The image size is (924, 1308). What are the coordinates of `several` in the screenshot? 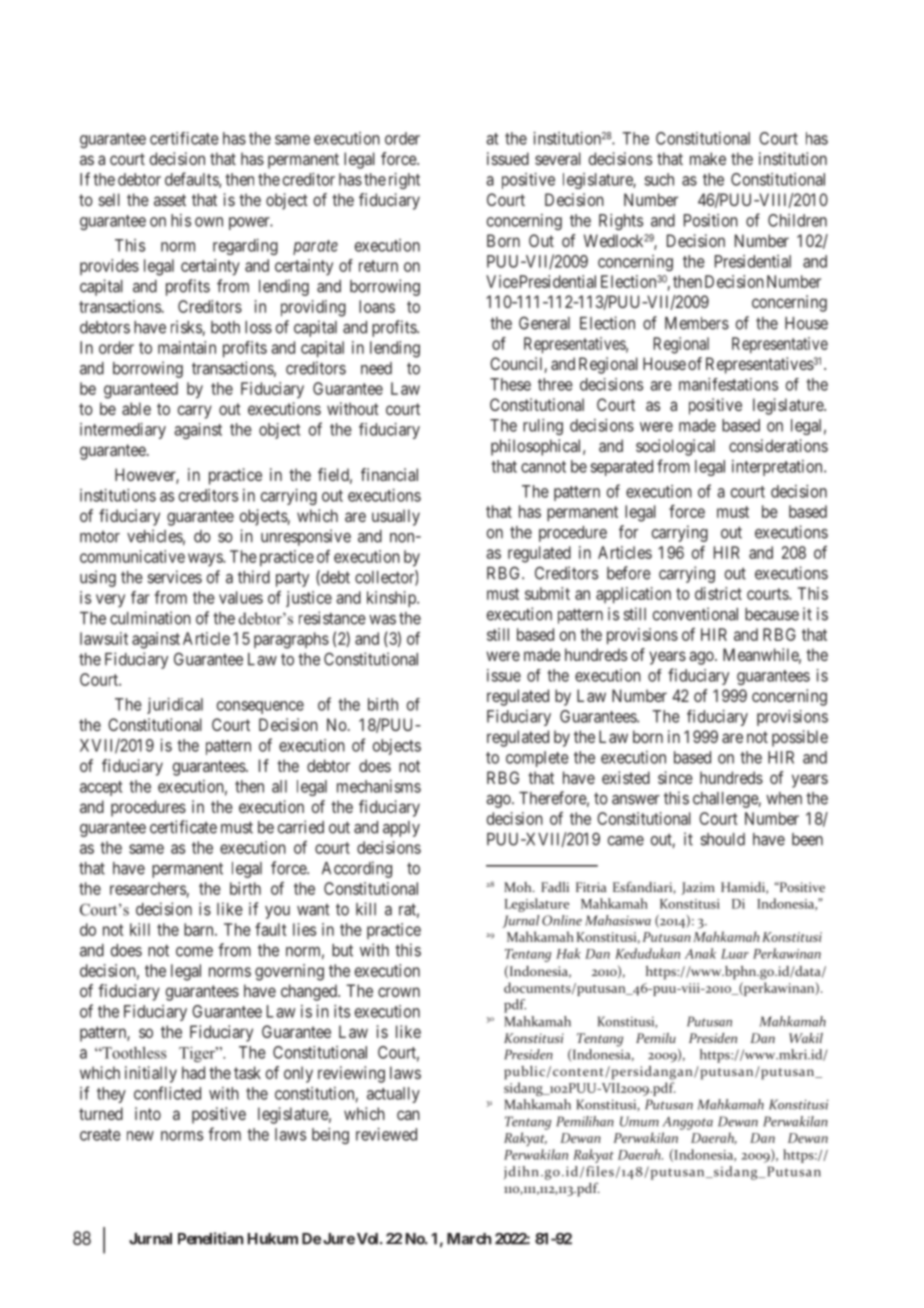 It's located at (558, 158).
